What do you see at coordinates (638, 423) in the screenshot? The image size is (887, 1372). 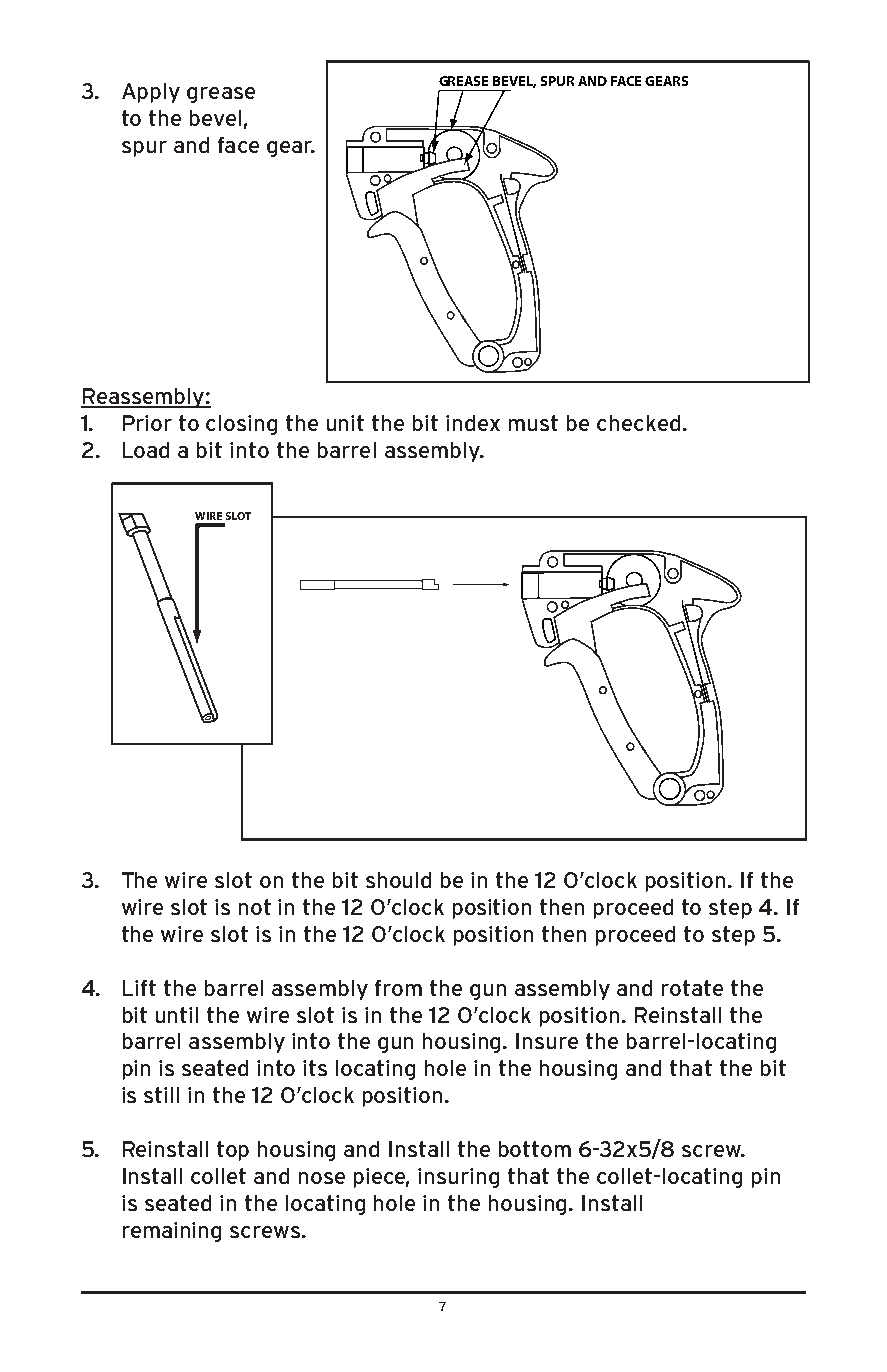 I see `checked` at bounding box center [638, 423].
